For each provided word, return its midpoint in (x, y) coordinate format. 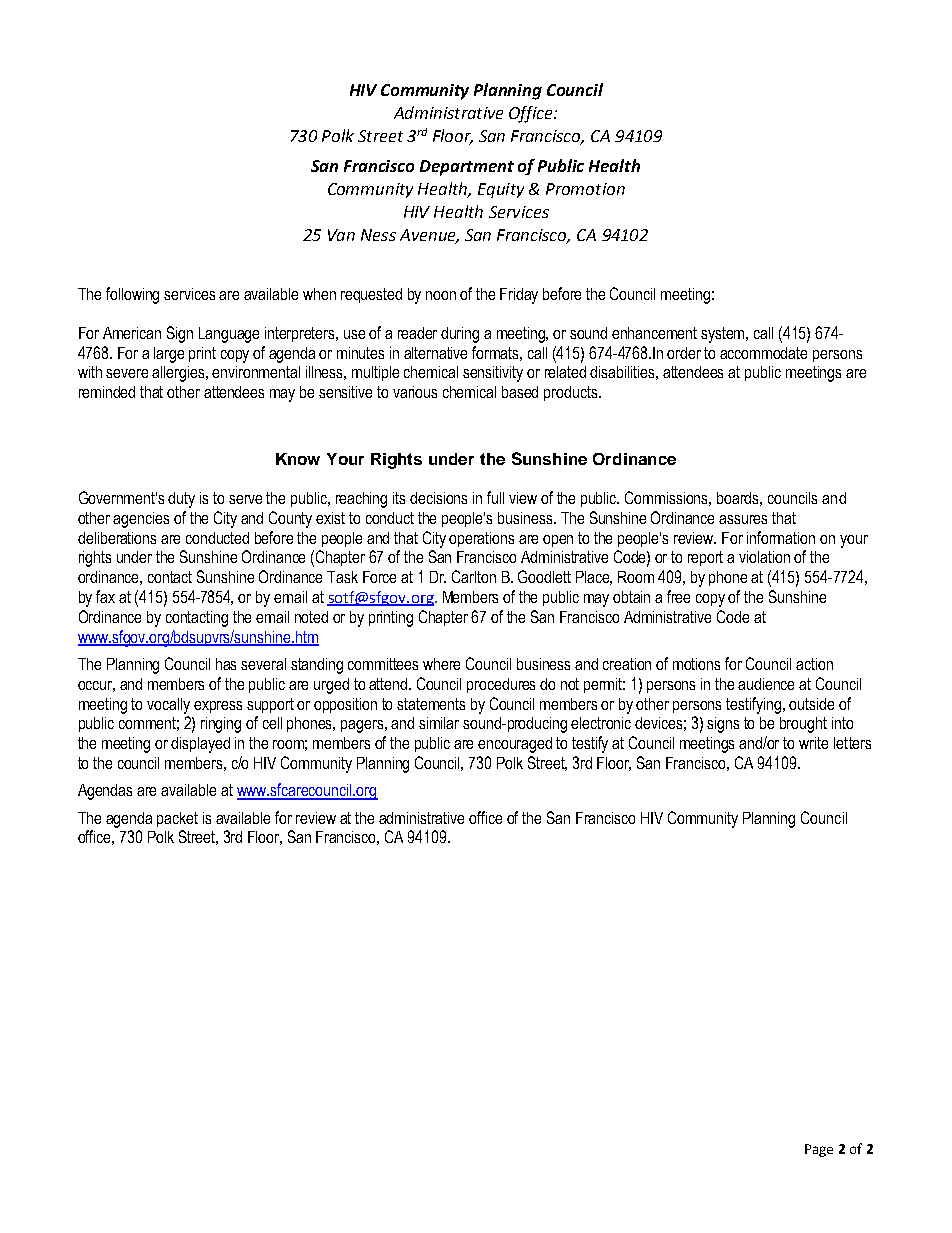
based (520, 392)
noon (441, 295)
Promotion (585, 189)
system (724, 335)
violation (764, 557)
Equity (501, 190)
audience (766, 684)
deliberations (117, 538)
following (132, 295)
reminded (107, 392)
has (226, 664)
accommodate (763, 353)
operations (481, 539)
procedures (501, 685)
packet (177, 819)
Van (341, 235)
